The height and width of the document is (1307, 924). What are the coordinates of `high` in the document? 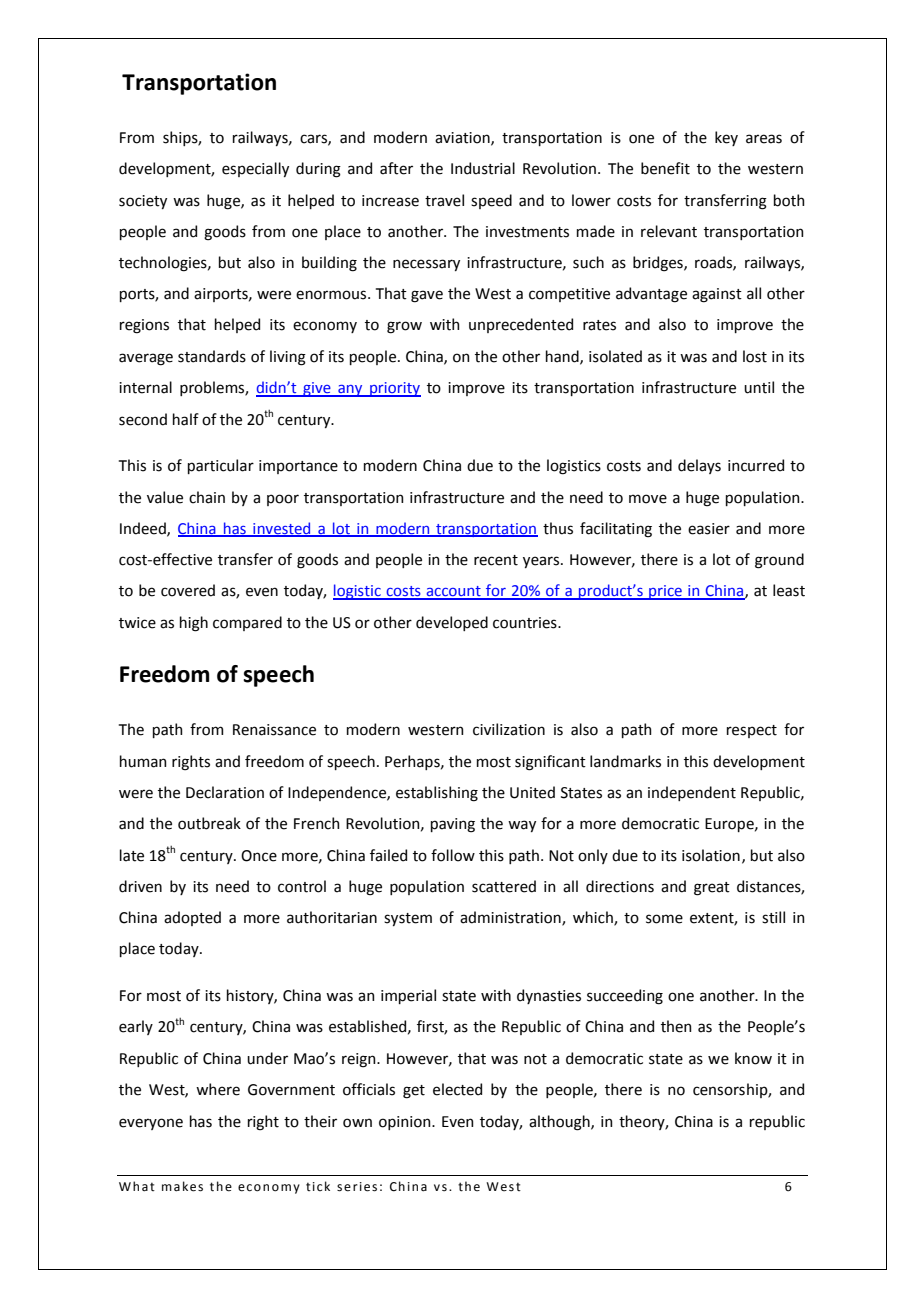 It's located at (194, 624).
